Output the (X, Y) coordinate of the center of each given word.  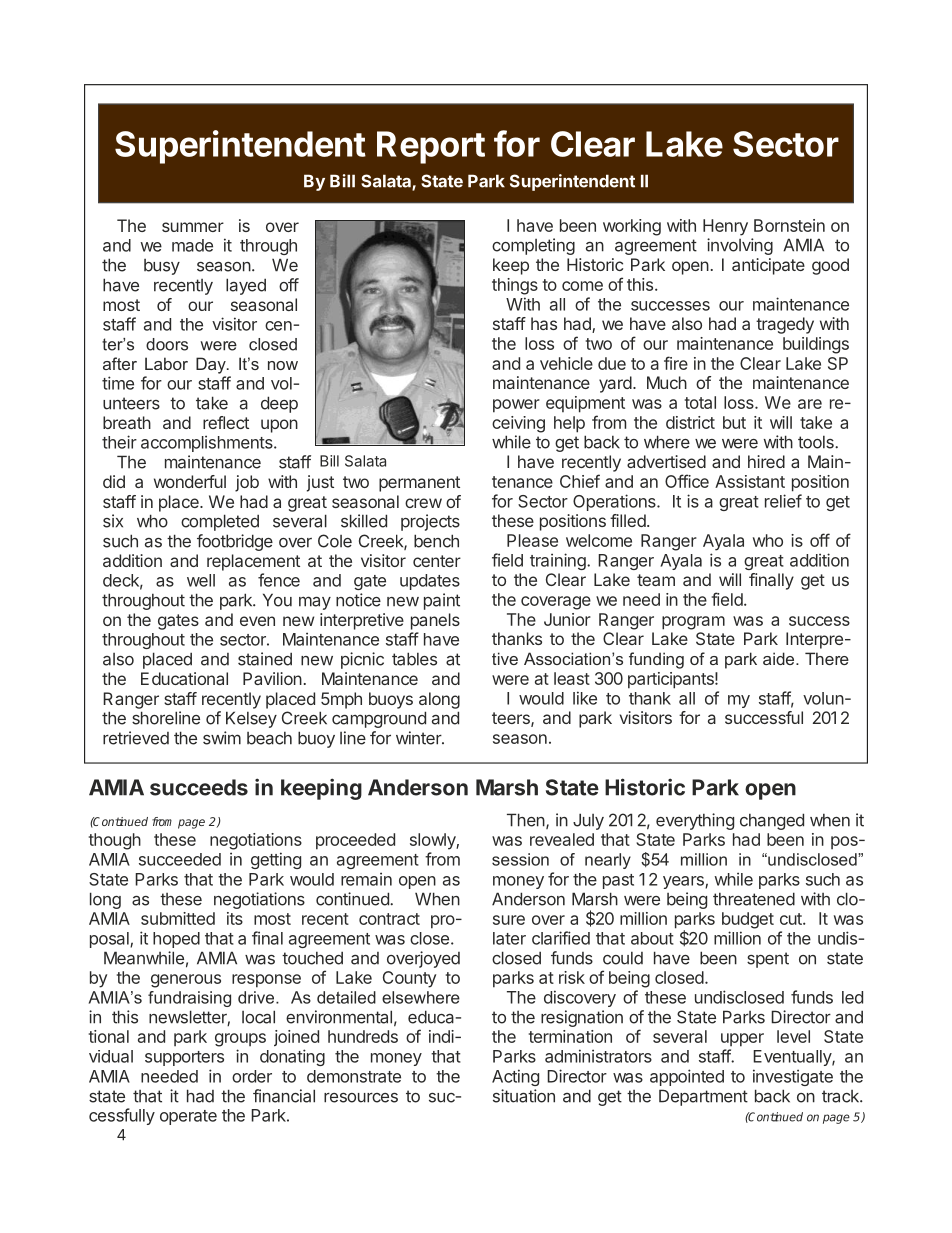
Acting (515, 1077)
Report (431, 147)
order (252, 1076)
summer (193, 227)
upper (742, 1040)
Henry (725, 227)
